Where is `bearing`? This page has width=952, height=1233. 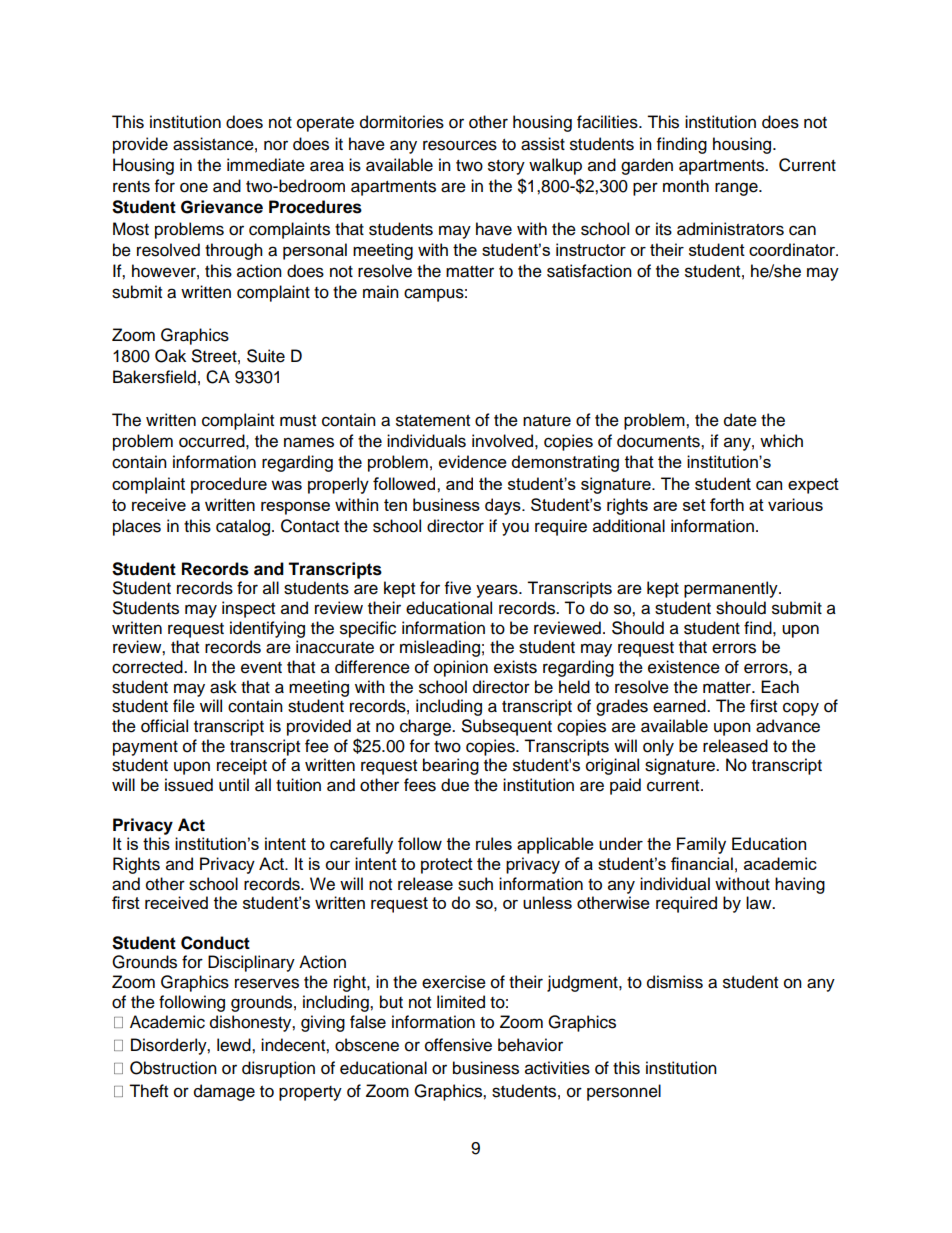 bearing is located at coordinates (451, 766).
